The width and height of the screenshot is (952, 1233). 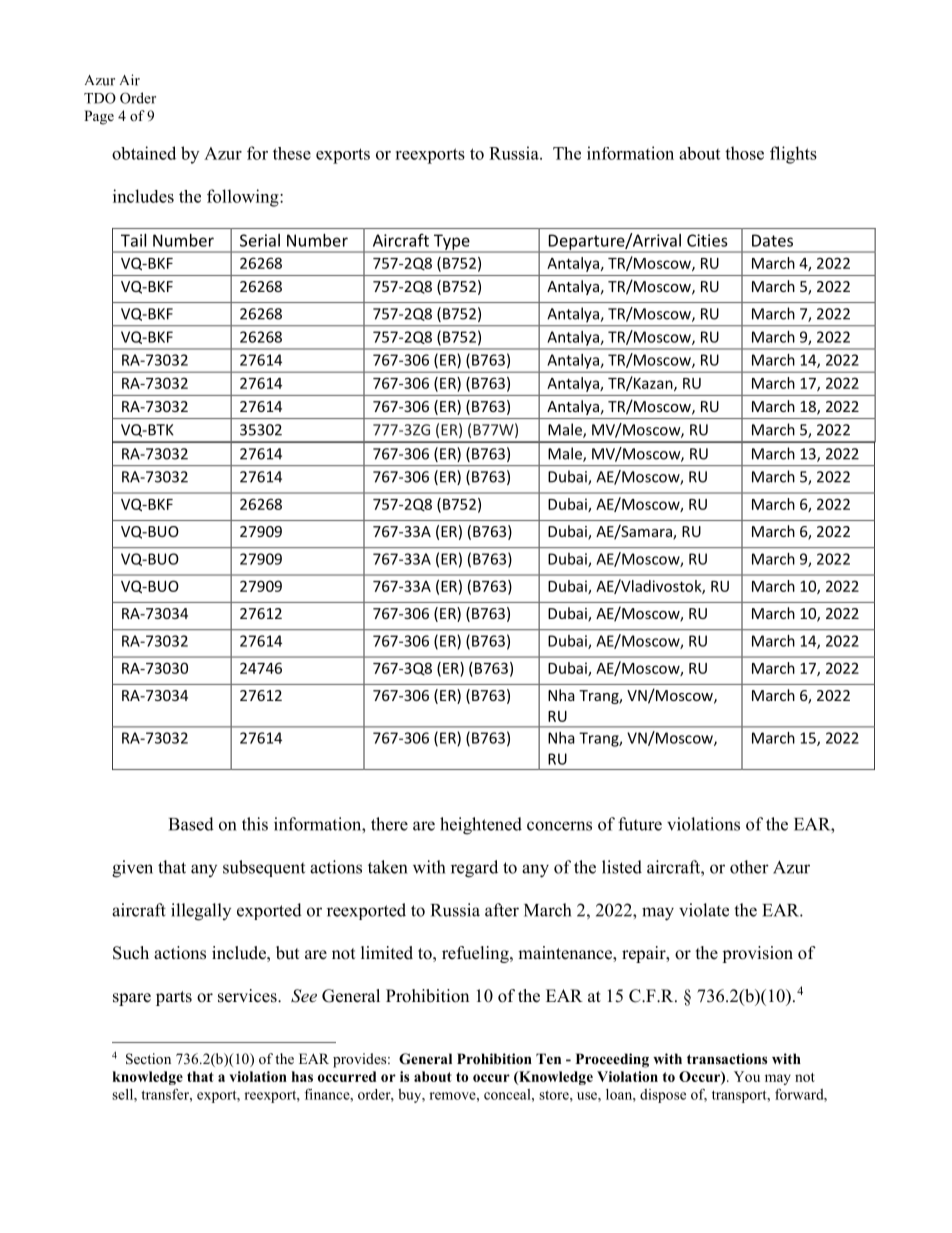 What do you see at coordinates (744, 153) in the screenshot?
I see `those` at bounding box center [744, 153].
